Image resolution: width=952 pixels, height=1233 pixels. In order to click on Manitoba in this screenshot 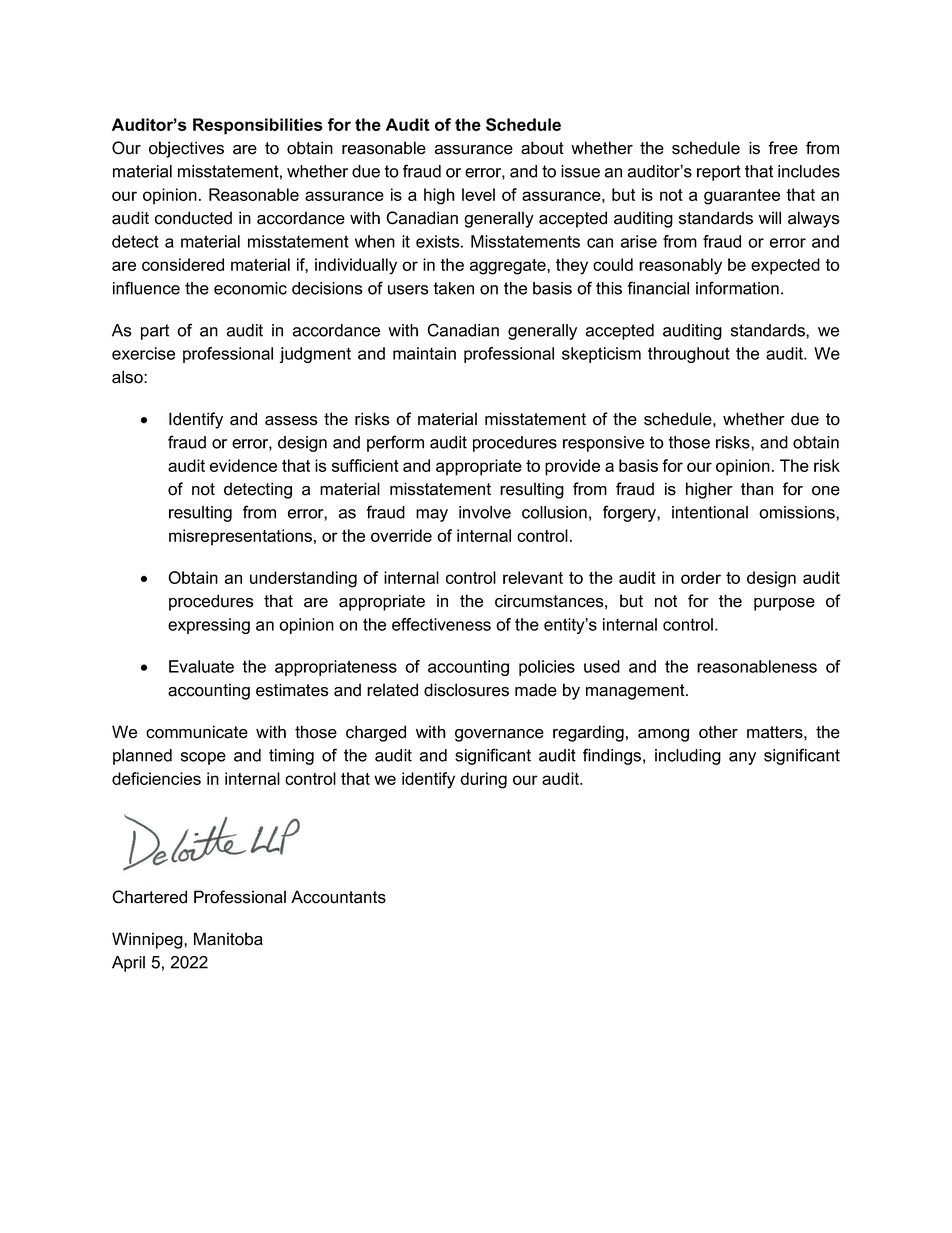, I will do `click(228, 939)`.
